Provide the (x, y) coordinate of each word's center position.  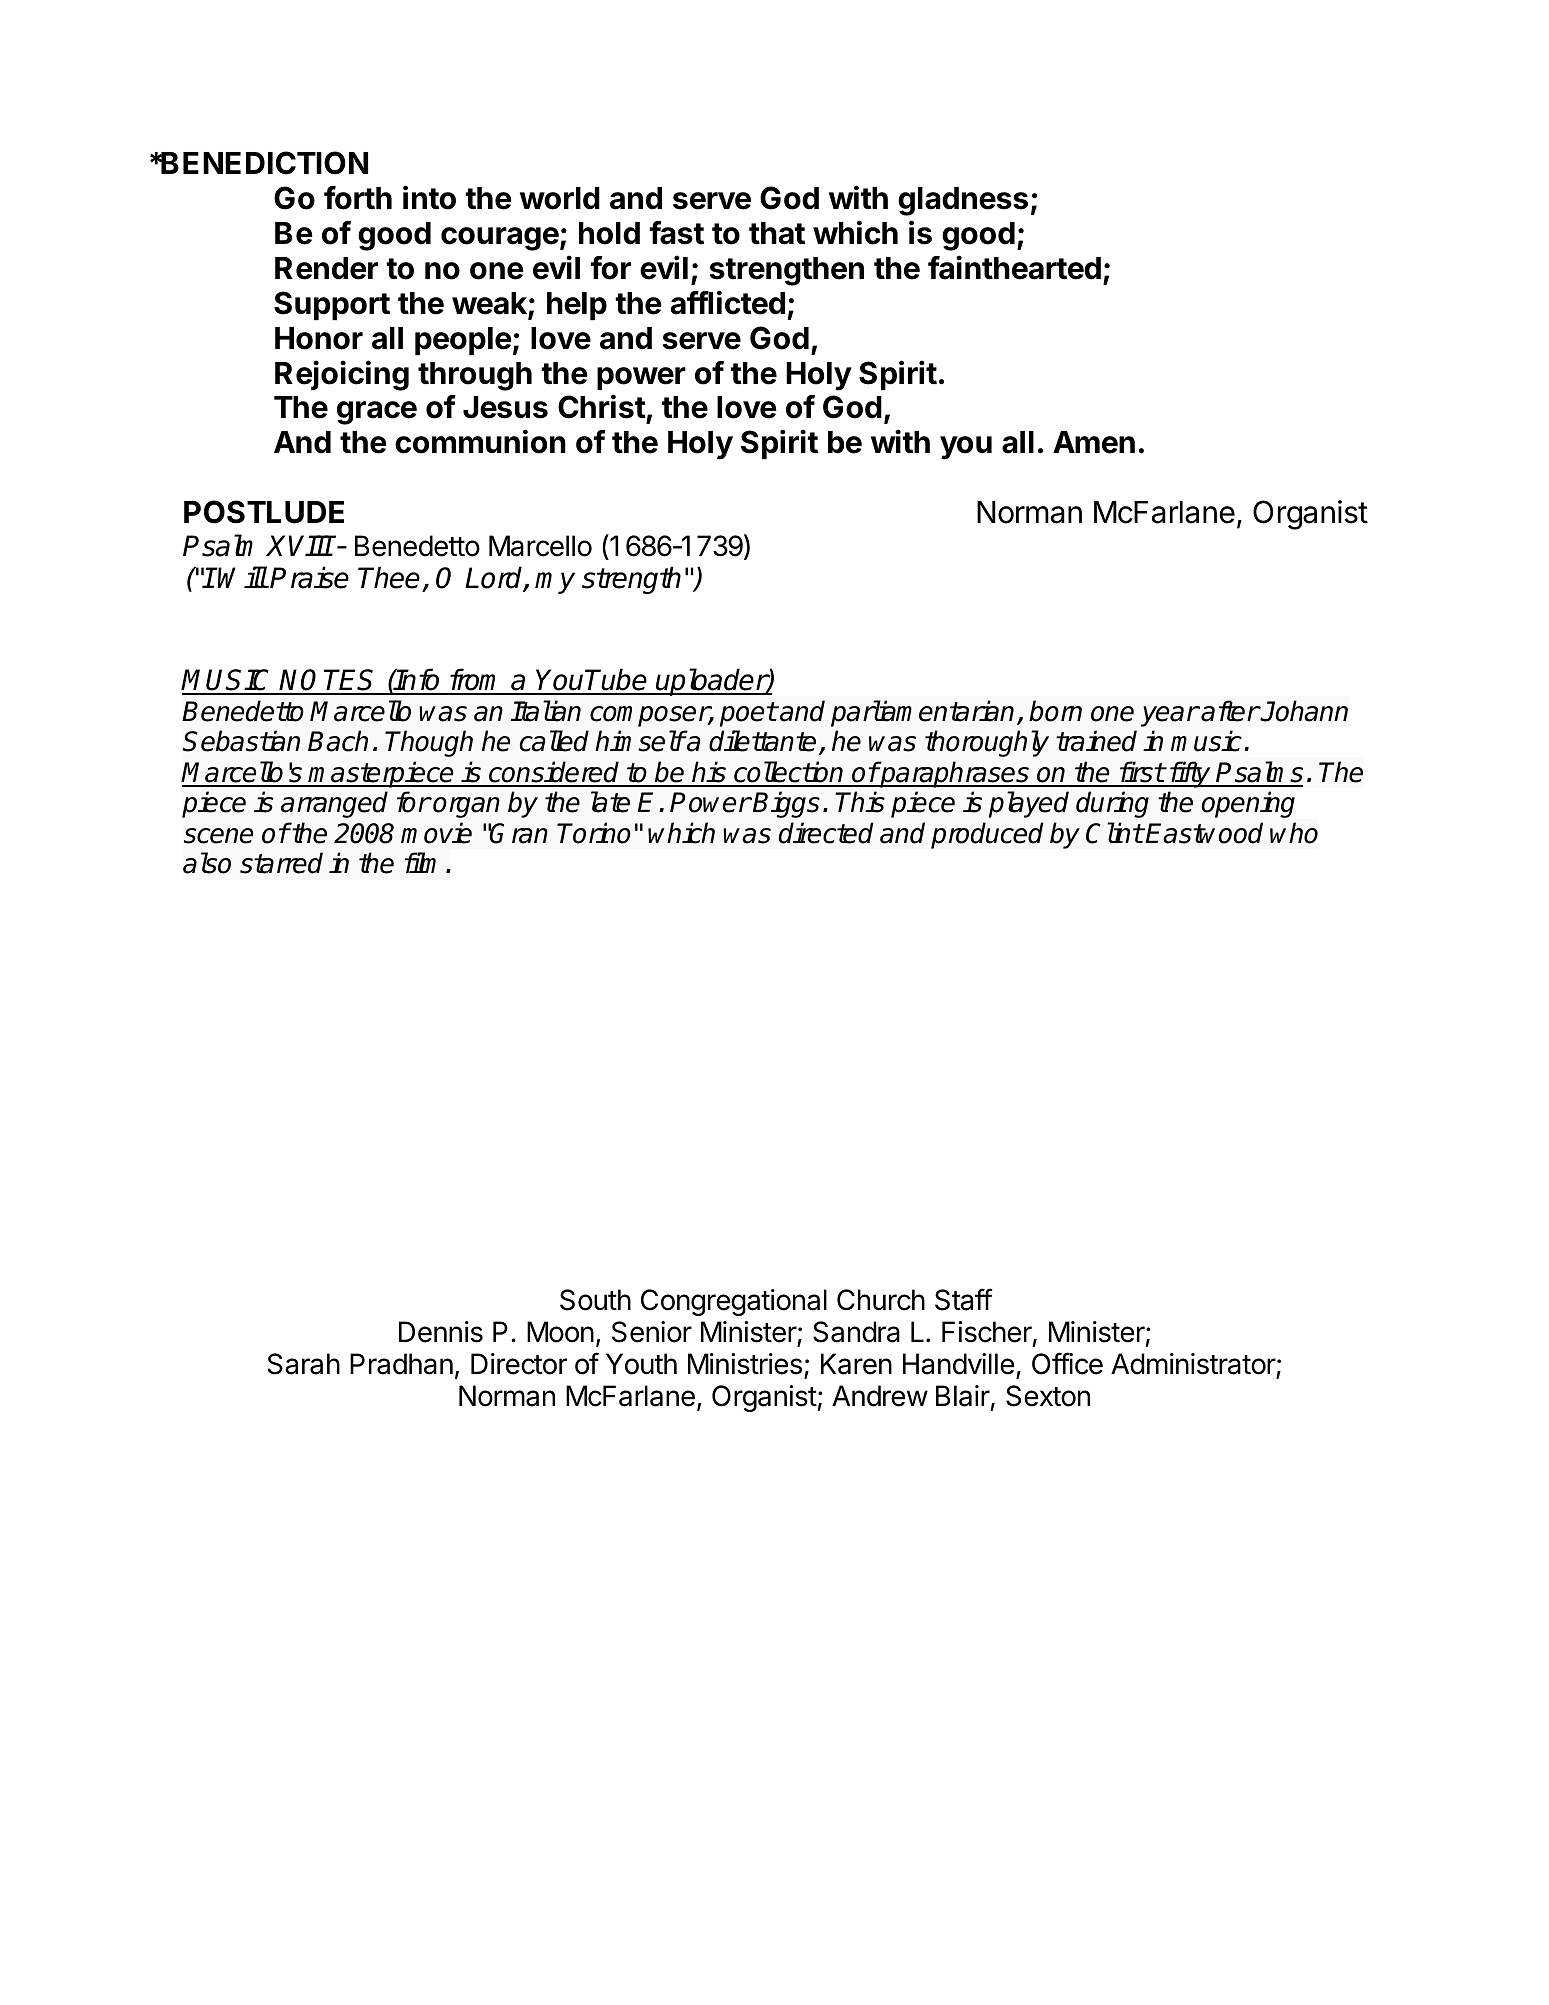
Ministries (745, 1364)
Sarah (304, 1364)
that (777, 233)
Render (326, 268)
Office (1067, 1363)
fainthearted (1014, 267)
